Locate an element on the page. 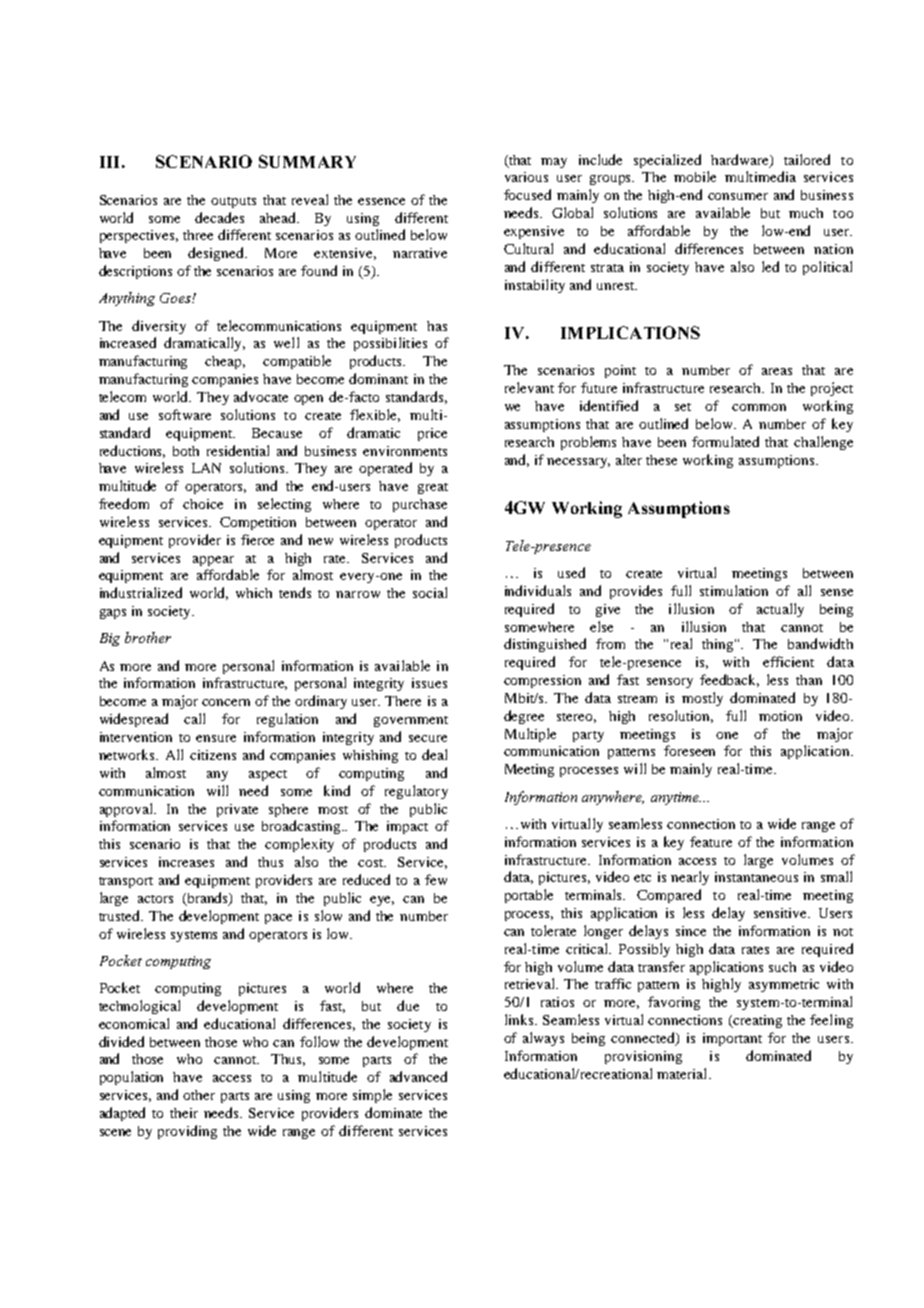  price is located at coordinates (432, 434).
